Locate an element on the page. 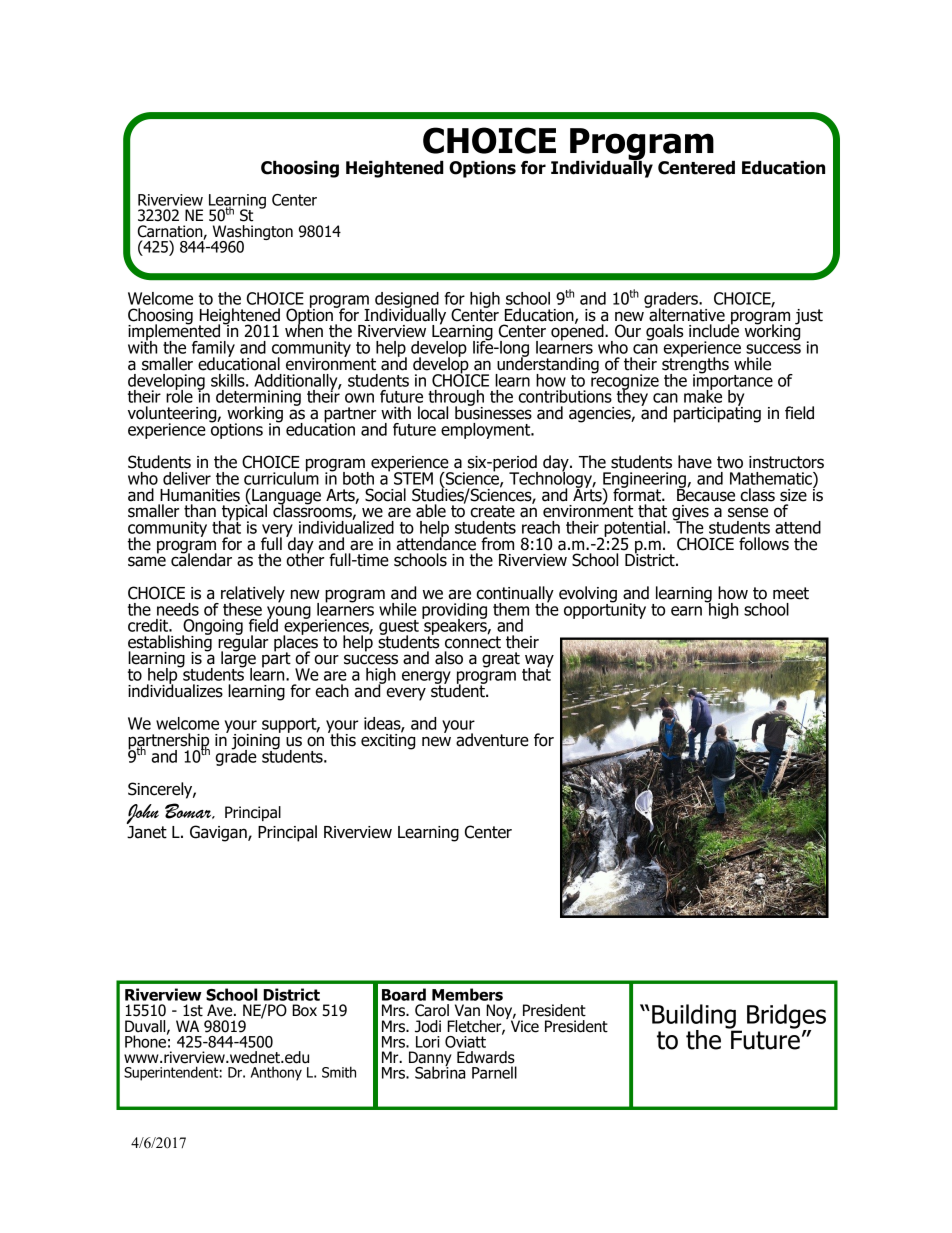 The image size is (952, 1233). Washington is located at coordinates (253, 234).
